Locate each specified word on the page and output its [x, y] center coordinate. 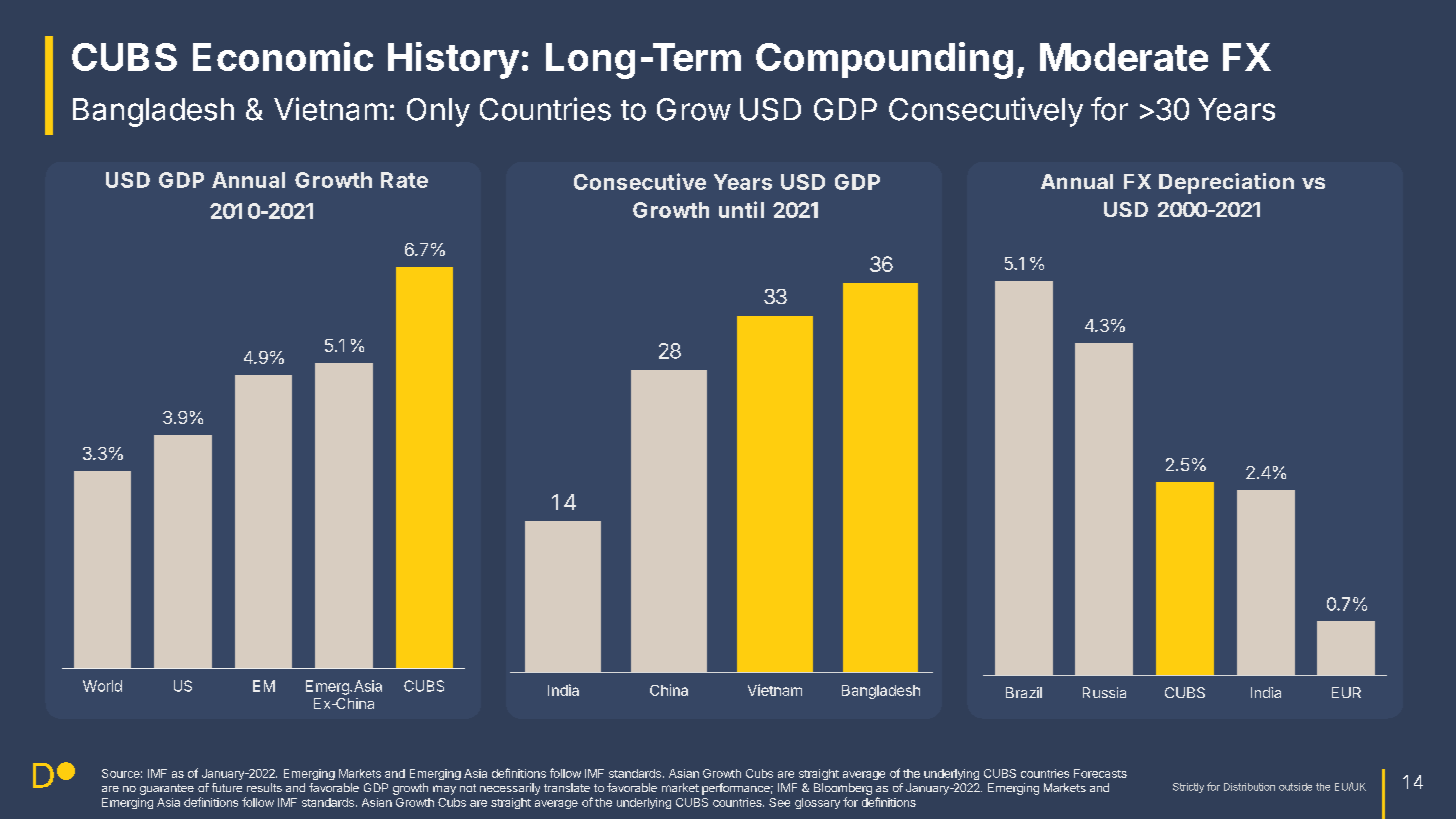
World [102, 686]
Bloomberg [843, 789]
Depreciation [1226, 183]
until [741, 209]
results [264, 787]
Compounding [884, 60]
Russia [1104, 692]
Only [438, 112]
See [779, 802]
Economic [283, 56]
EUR [1346, 692]
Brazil [1024, 692]
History [453, 60]
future [227, 787]
